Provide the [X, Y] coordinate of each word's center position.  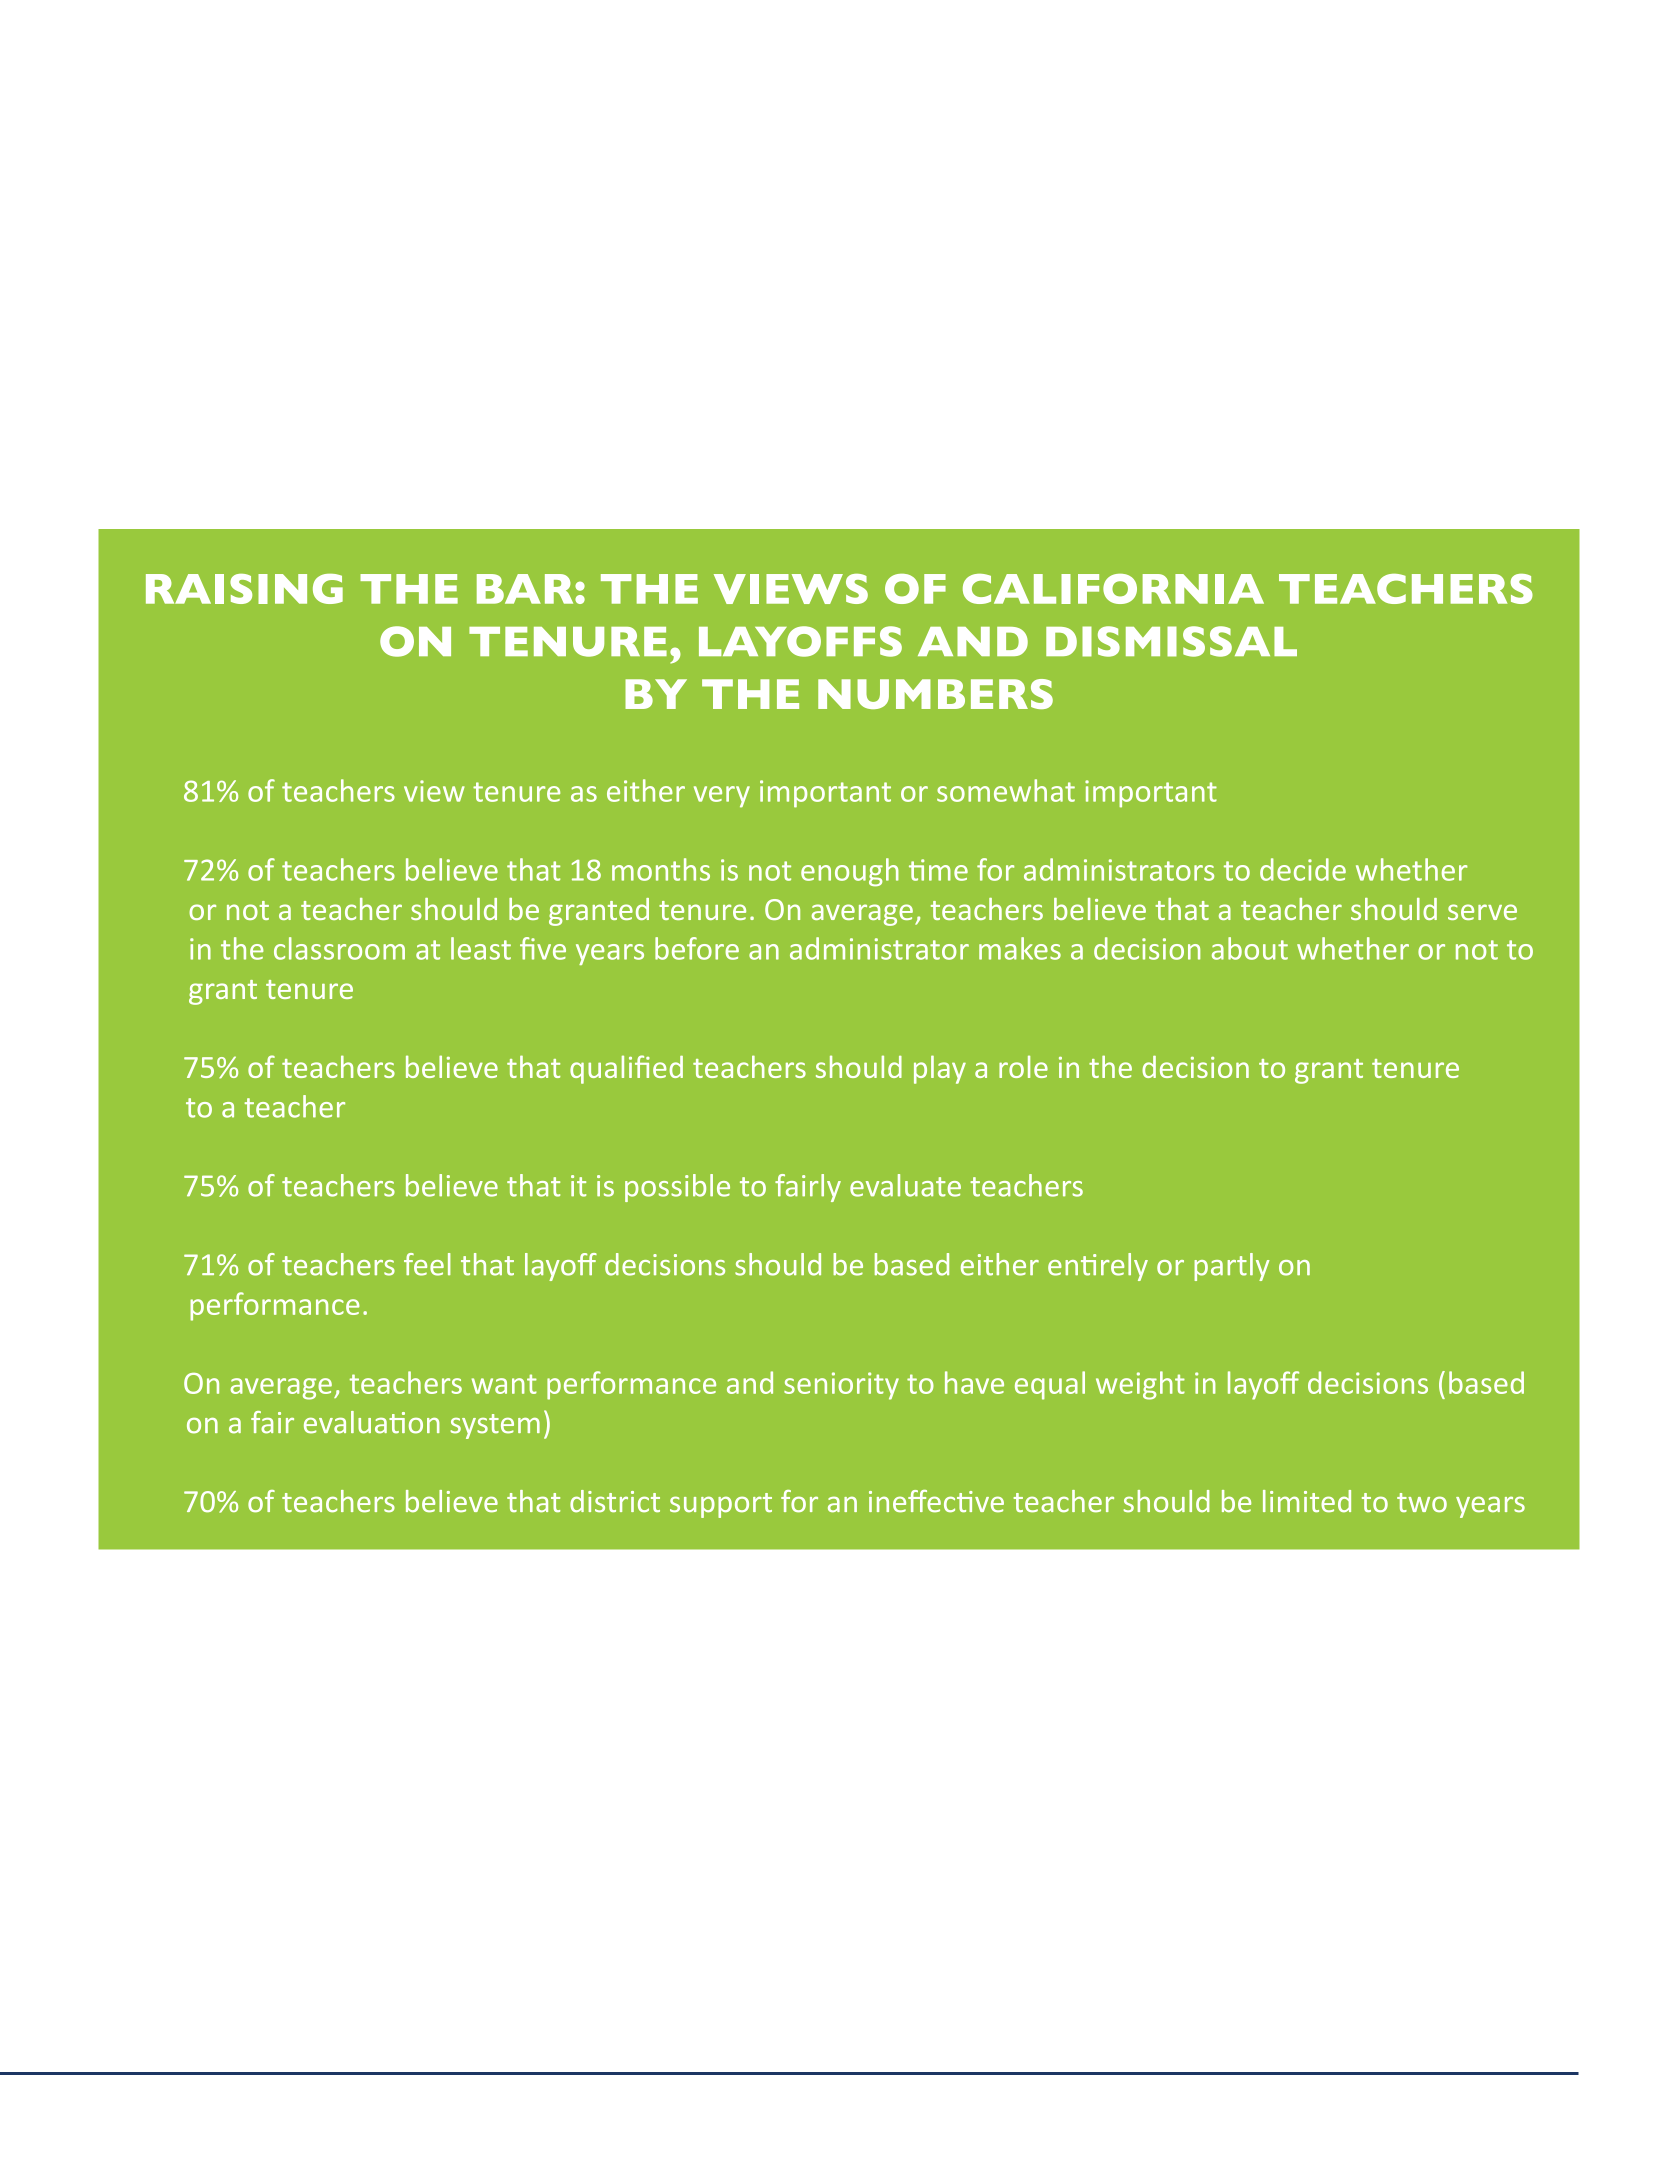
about [1250, 948]
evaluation [372, 1422]
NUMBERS [935, 694]
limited [1307, 1501]
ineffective [936, 1501]
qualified [626, 1069]
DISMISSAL [1171, 641]
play [940, 1069]
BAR [526, 589]
